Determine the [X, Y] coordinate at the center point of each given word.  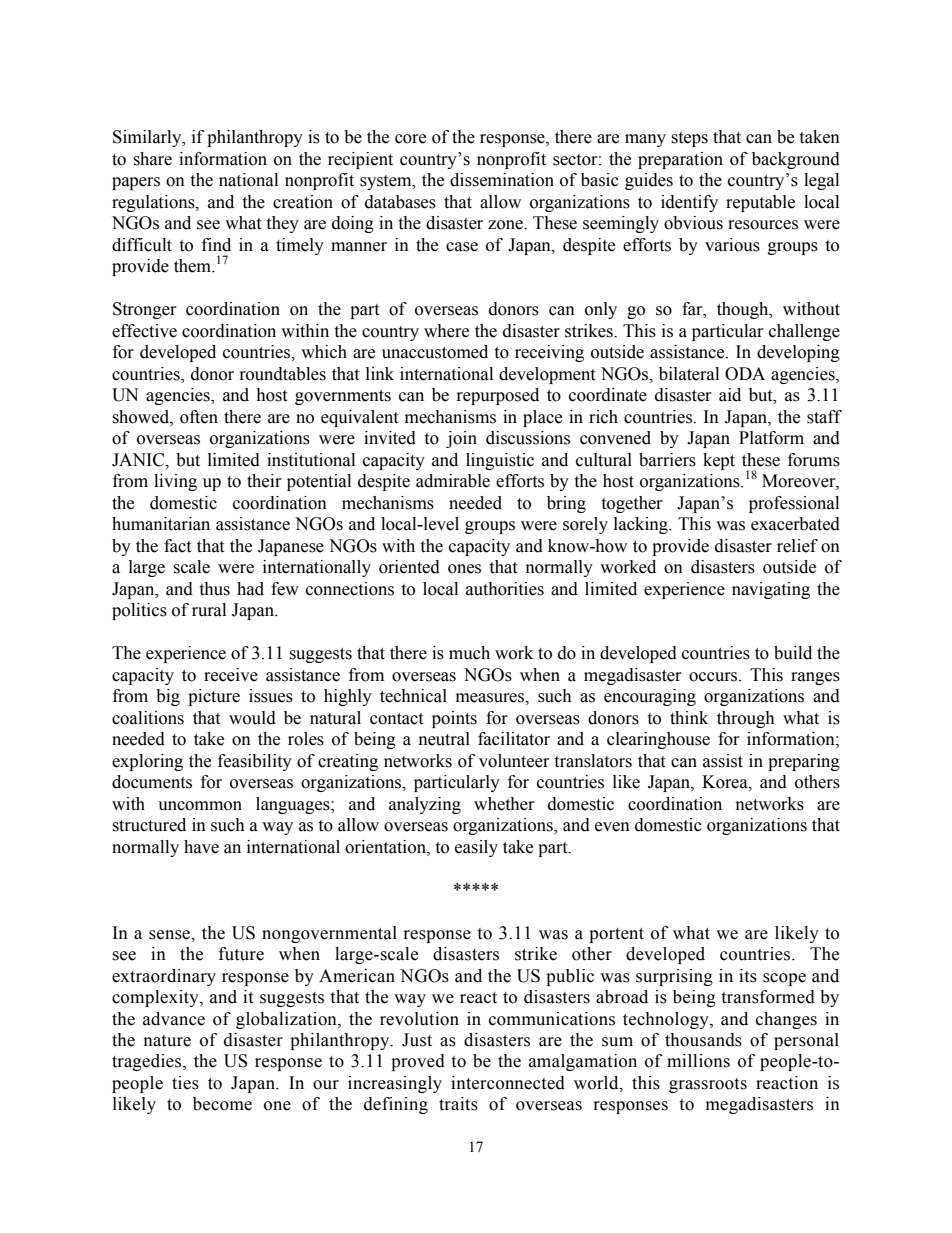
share [152, 159]
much [469, 653]
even [612, 827]
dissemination [502, 180]
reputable [760, 203]
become [222, 1104]
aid [730, 395]
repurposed [498, 396]
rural [209, 610]
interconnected [508, 1083]
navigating [771, 590]
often [199, 417]
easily [476, 848]
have [201, 847]
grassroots [708, 1085]
